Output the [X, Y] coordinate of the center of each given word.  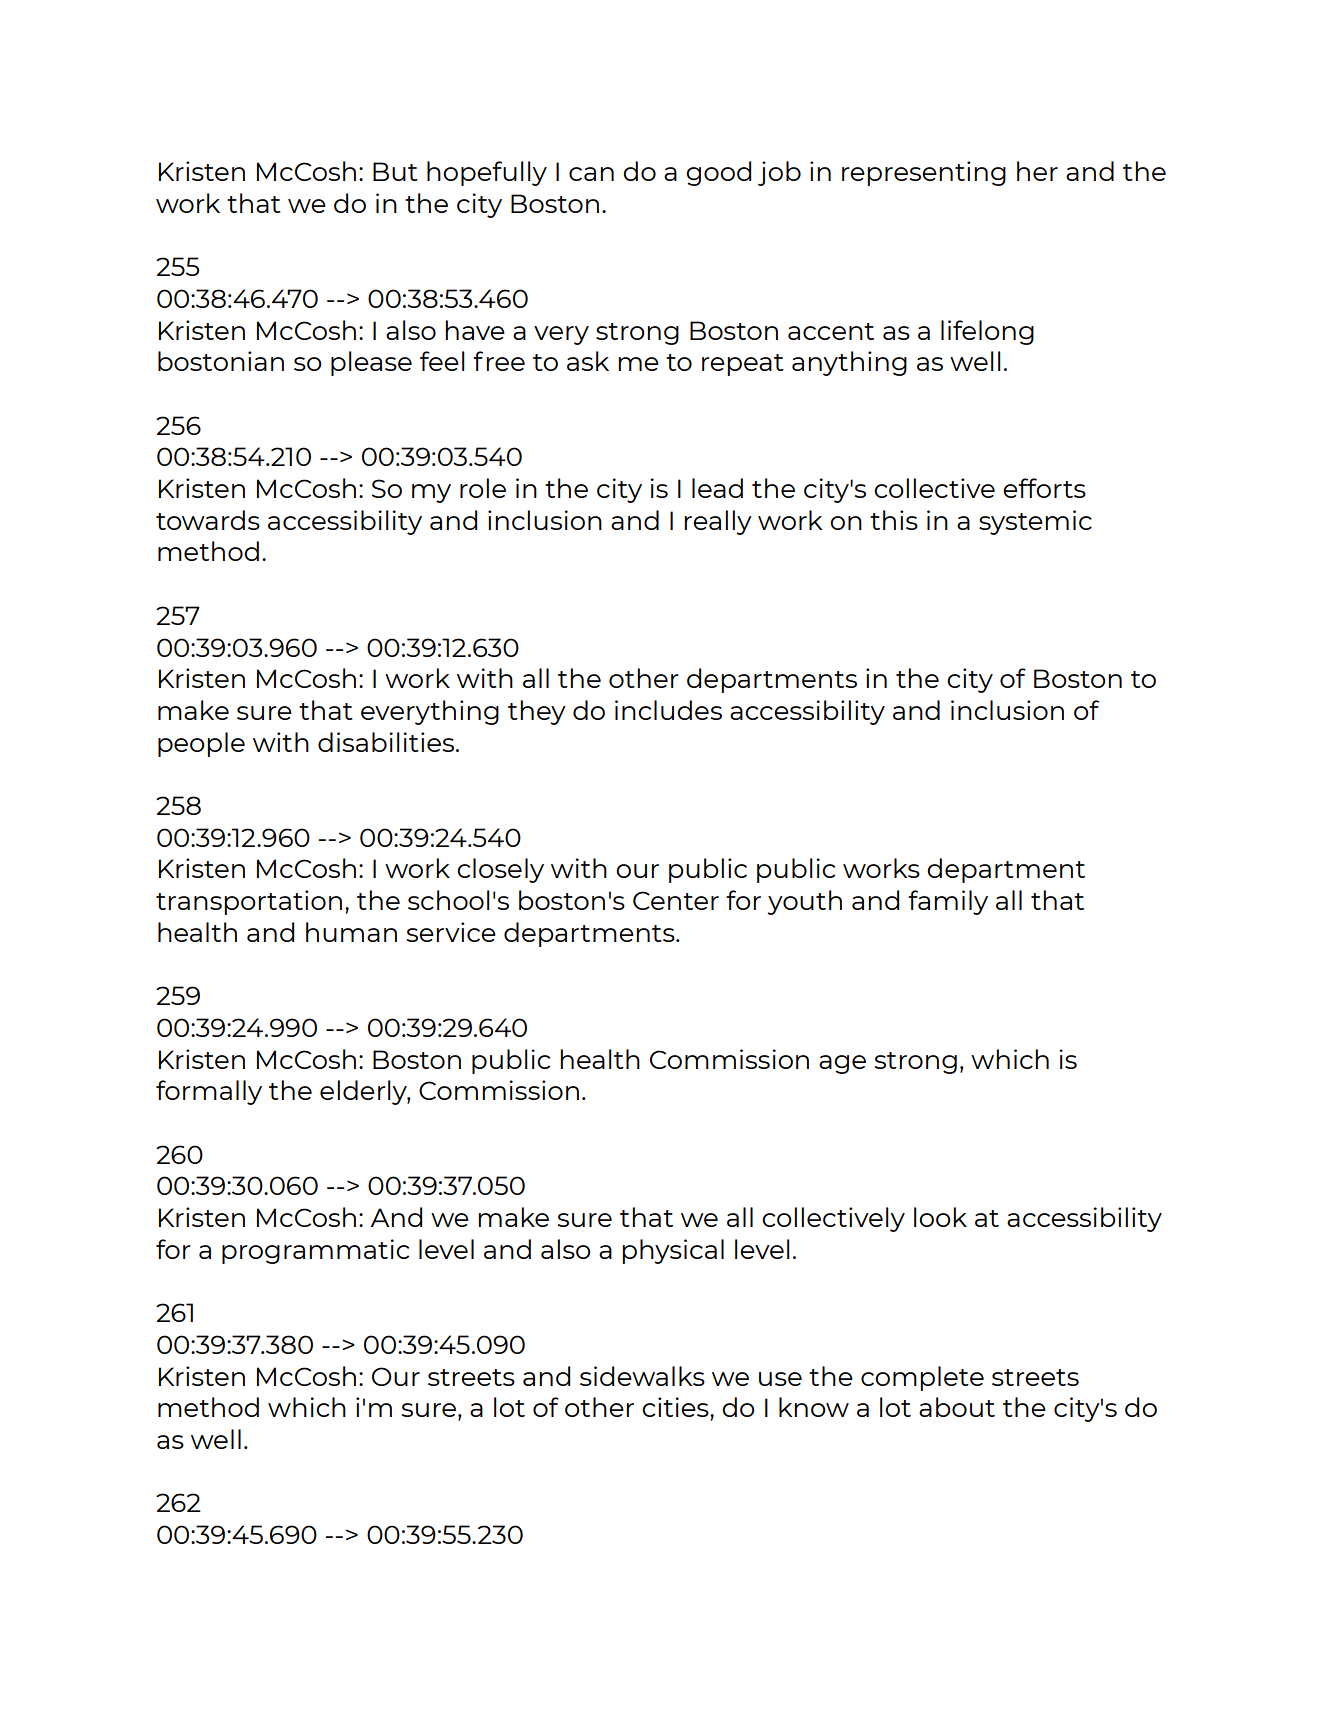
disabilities [386, 742]
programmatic [315, 1251]
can [591, 174]
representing [924, 173]
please [371, 363]
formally [209, 1092]
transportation [249, 902]
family [948, 902]
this [894, 520]
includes [668, 710]
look [940, 1217]
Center [676, 900]
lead [717, 488]
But [395, 171]
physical [673, 1251]
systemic [1035, 522]
